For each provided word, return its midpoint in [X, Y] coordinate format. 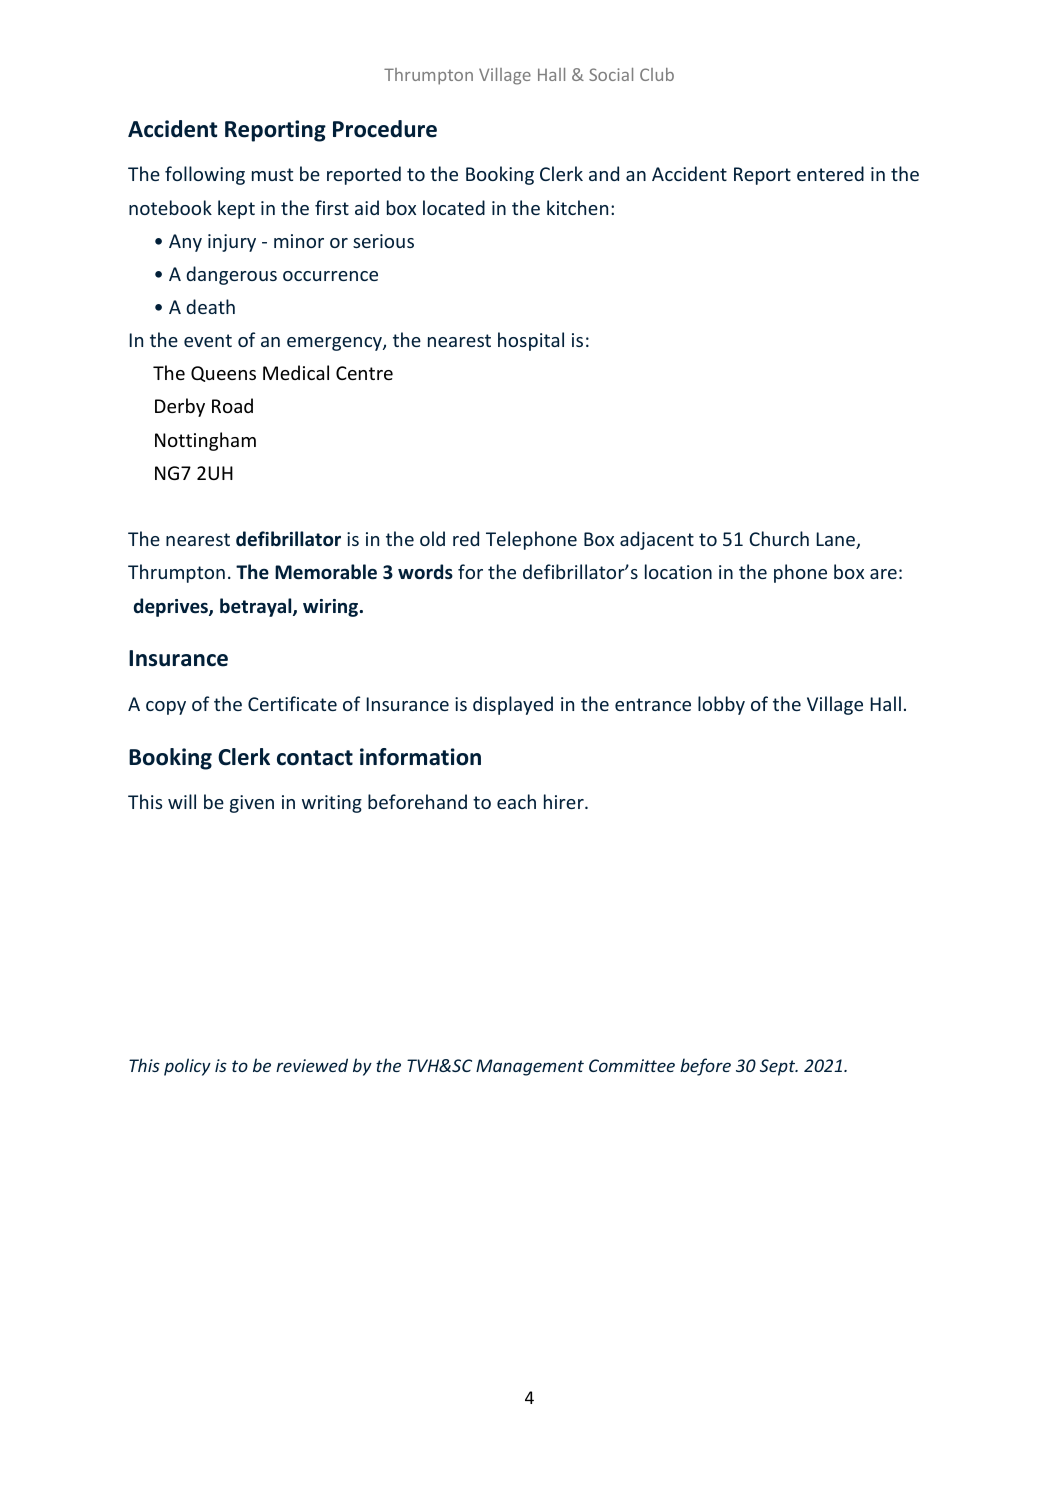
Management [530, 1067]
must [272, 174]
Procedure [385, 129]
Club [657, 74]
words [425, 572]
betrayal [257, 607]
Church [779, 538]
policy [187, 1067]
